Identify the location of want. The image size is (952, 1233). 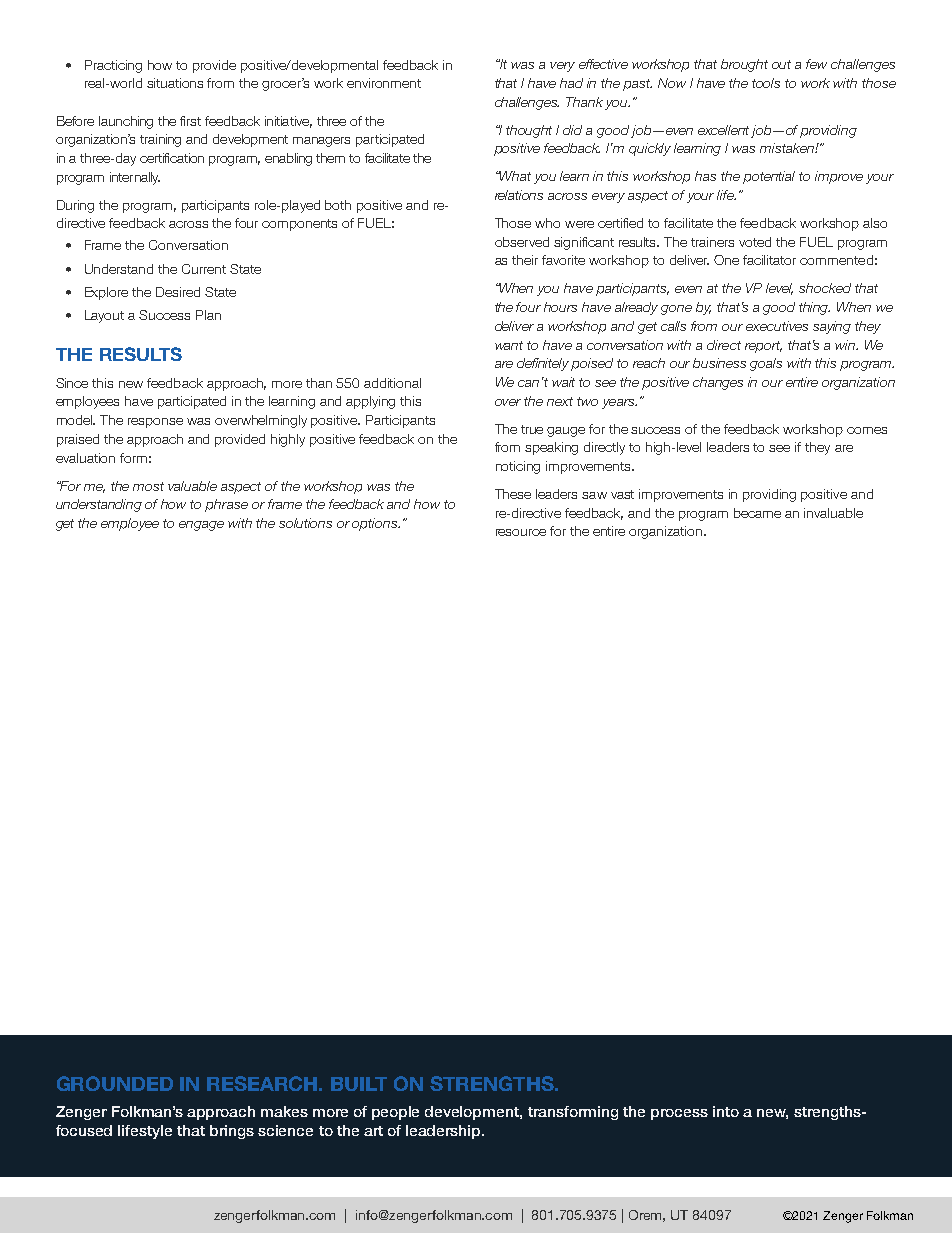
(509, 345).
